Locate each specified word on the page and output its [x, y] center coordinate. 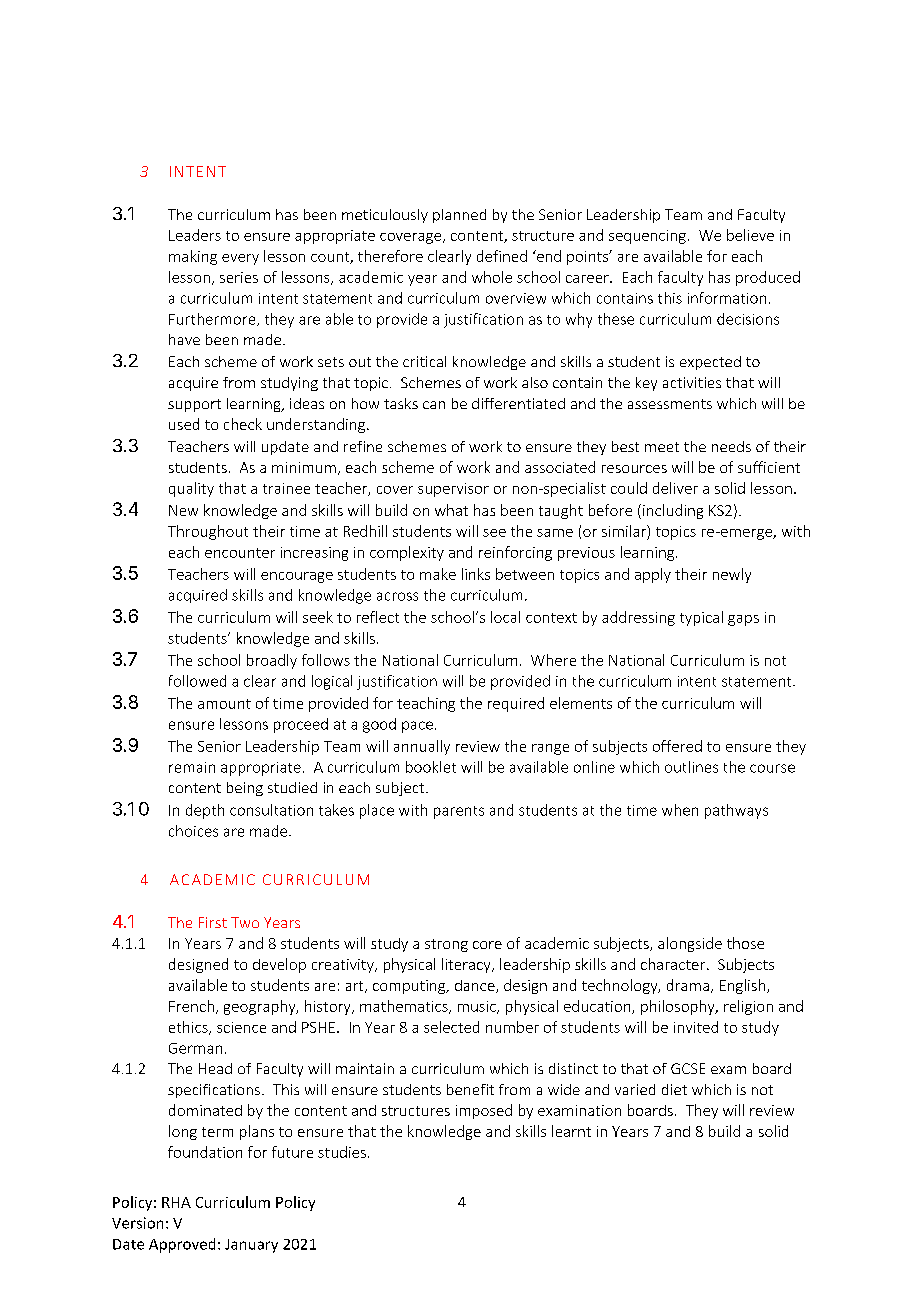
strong [446, 945]
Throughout [208, 532]
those [745, 943]
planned [459, 216]
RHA [176, 1202]
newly [732, 575]
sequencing [647, 237]
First [213, 922]
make [438, 574]
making [193, 257]
